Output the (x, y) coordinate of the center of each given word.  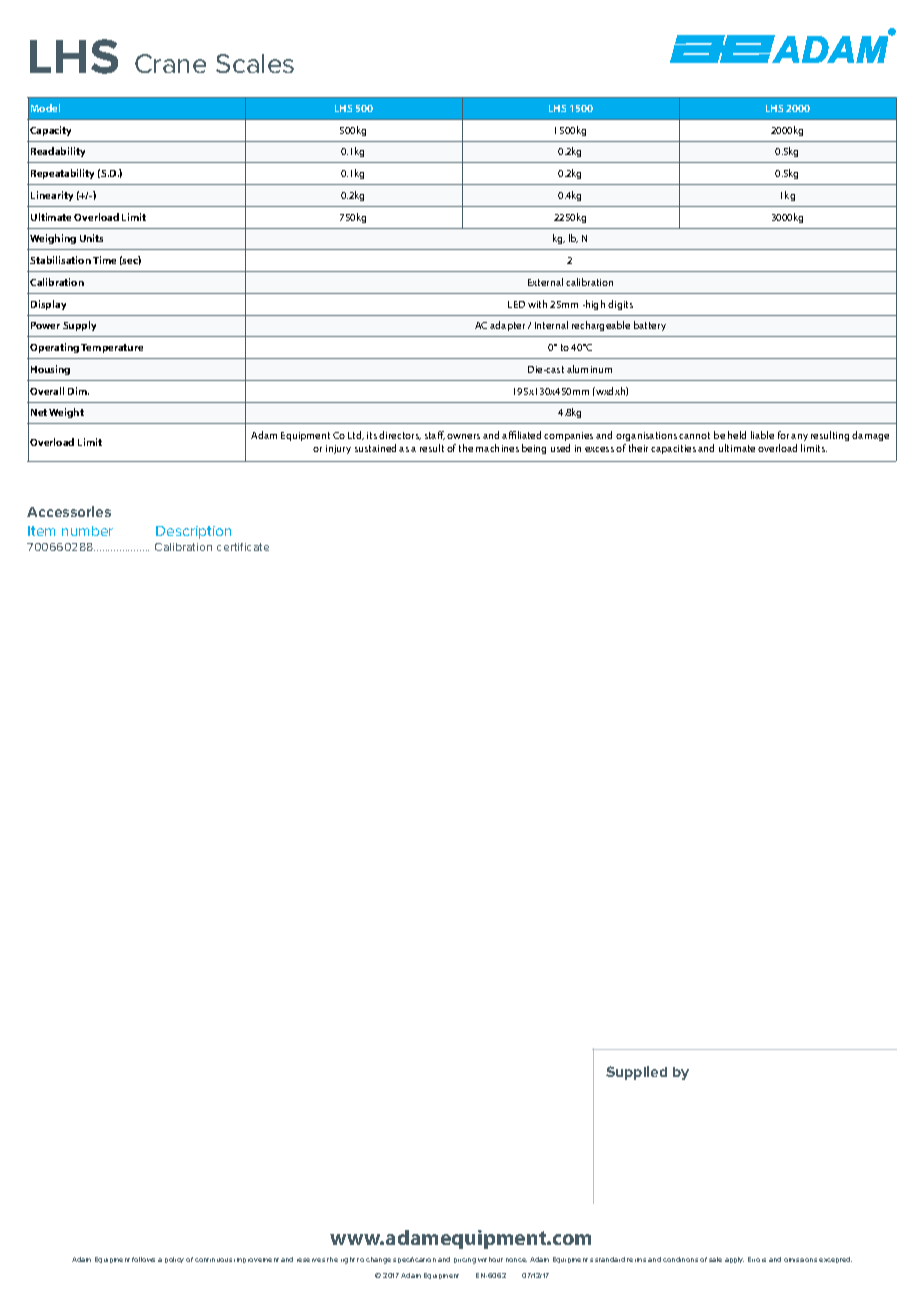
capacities (673, 449)
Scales (255, 63)
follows (143, 1259)
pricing (465, 1261)
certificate (243, 547)
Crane (170, 63)
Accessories (69, 511)
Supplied (636, 1073)
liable (762, 435)
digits (620, 305)
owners (463, 436)
